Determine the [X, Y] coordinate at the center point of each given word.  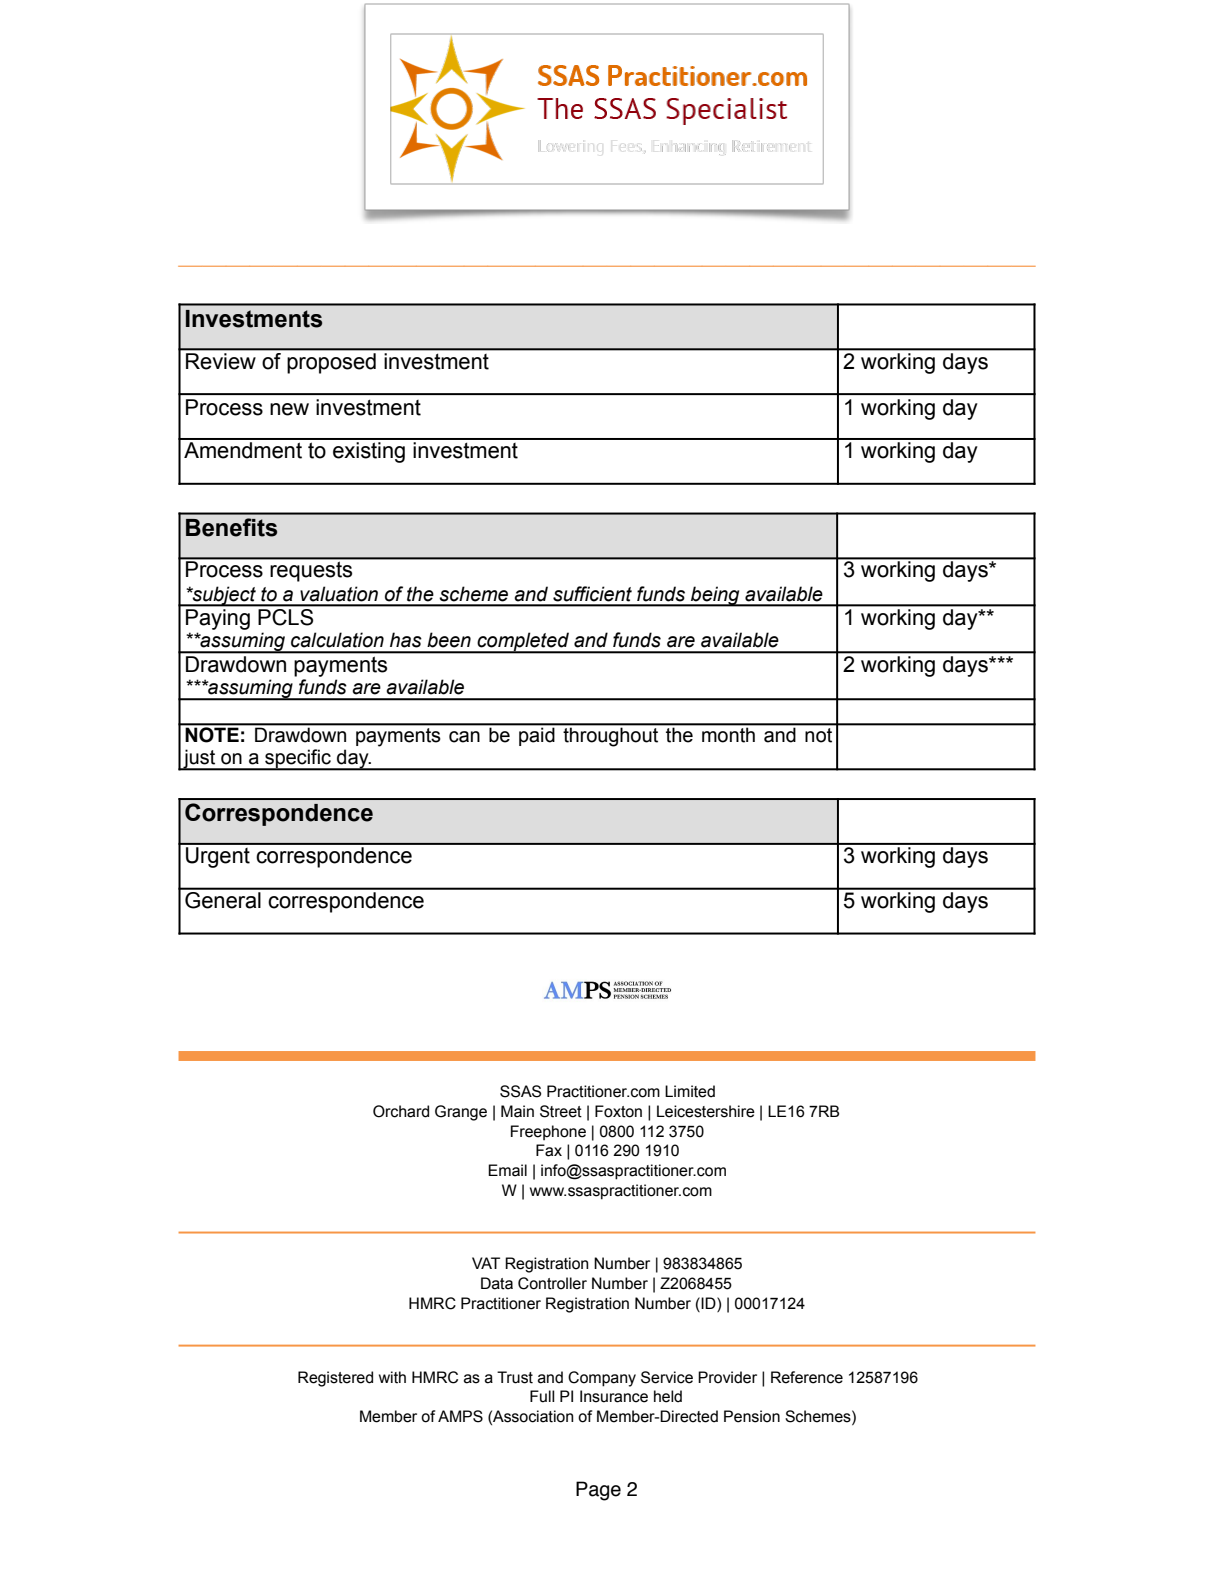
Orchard [401, 1111]
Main [517, 1111]
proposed [332, 363]
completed [523, 642]
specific [298, 759]
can [464, 737]
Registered [335, 1379]
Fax [549, 1150]
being [715, 596]
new [289, 409]
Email [507, 1170]
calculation [337, 640]
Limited [690, 1091]
